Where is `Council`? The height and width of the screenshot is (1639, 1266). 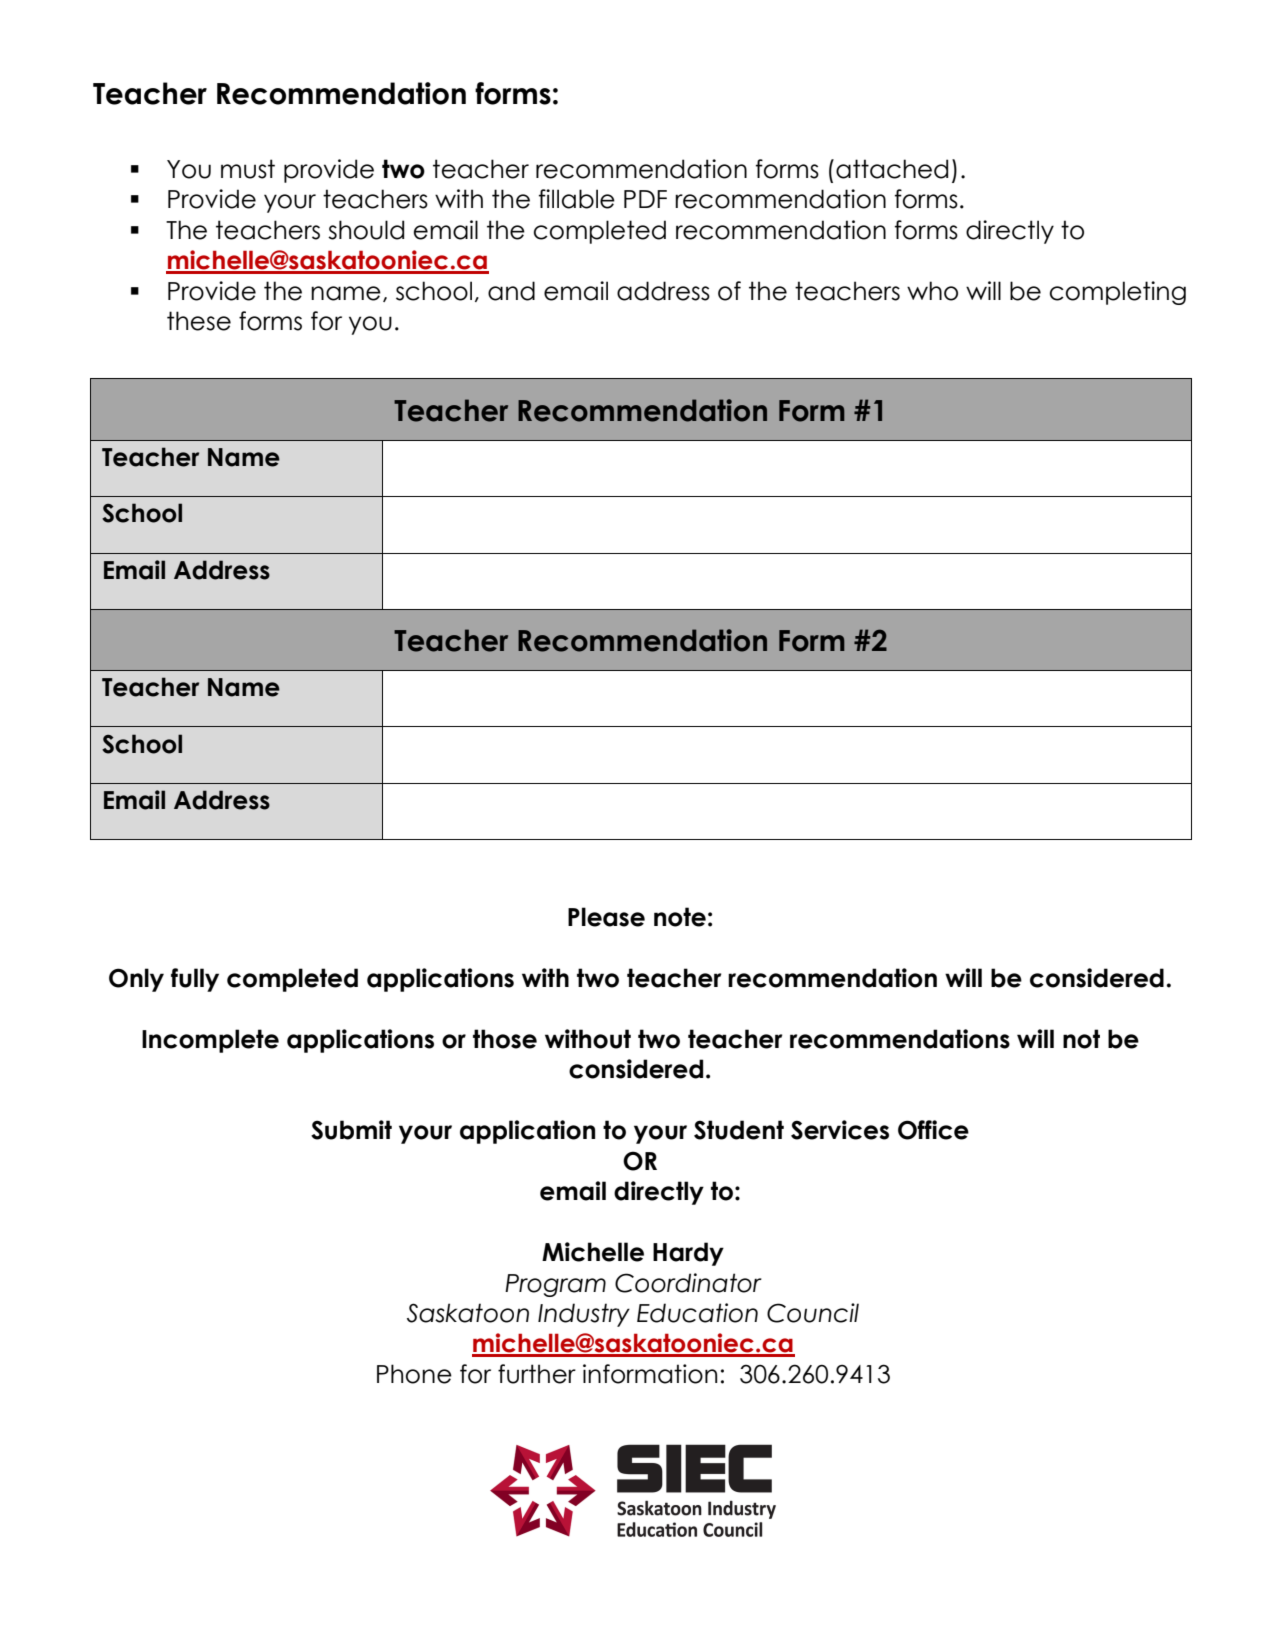 Council is located at coordinates (813, 1313).
